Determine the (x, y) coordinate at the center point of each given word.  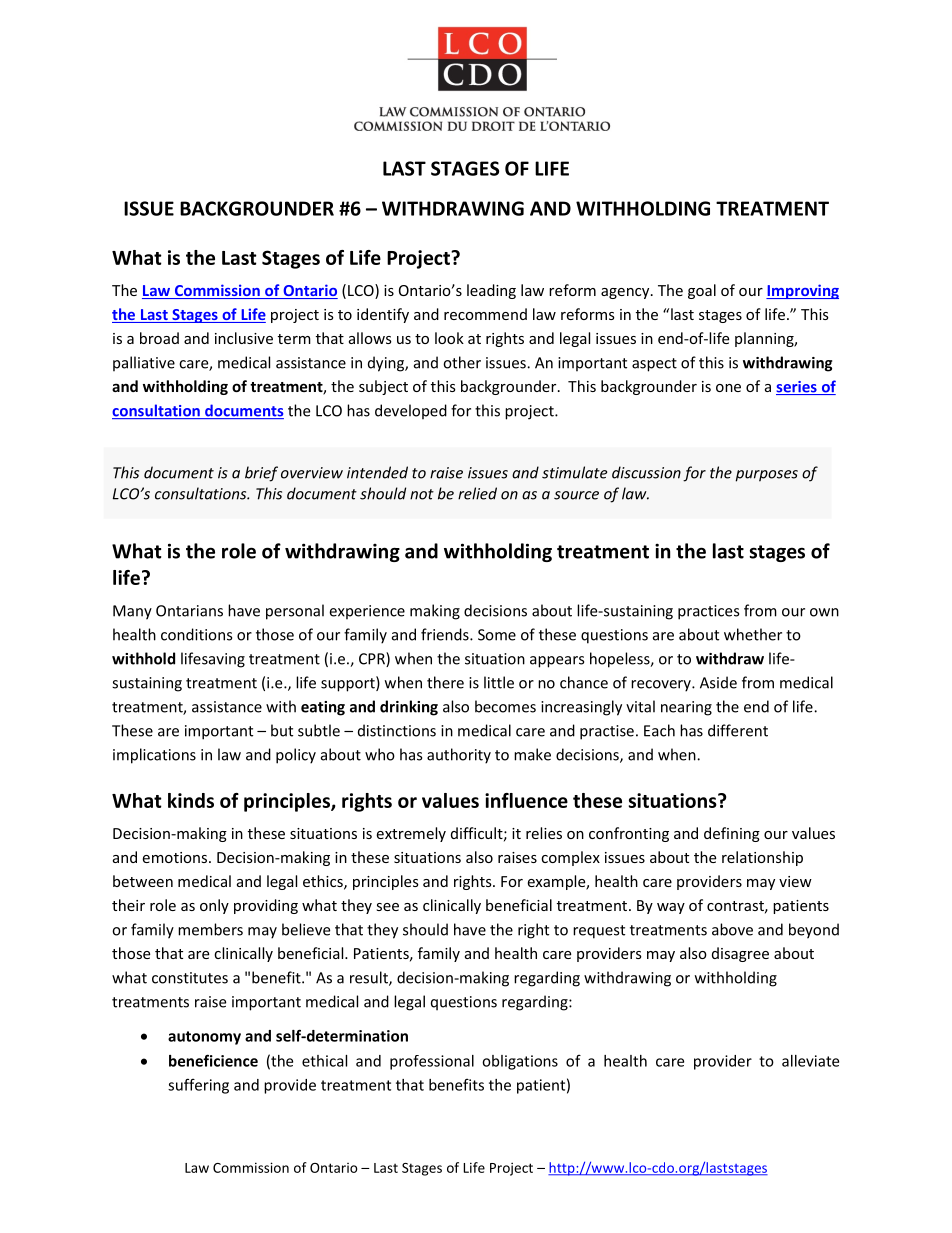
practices (708, 612)
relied (477, 493)
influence (526, 800)
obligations (520, 1062)
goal (702, 291)
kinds (191, 800)
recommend (485, 314)
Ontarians (189, 611)
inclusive (244, 338)
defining (732, 834)
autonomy (204, 1038)
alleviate (810, 1061)
